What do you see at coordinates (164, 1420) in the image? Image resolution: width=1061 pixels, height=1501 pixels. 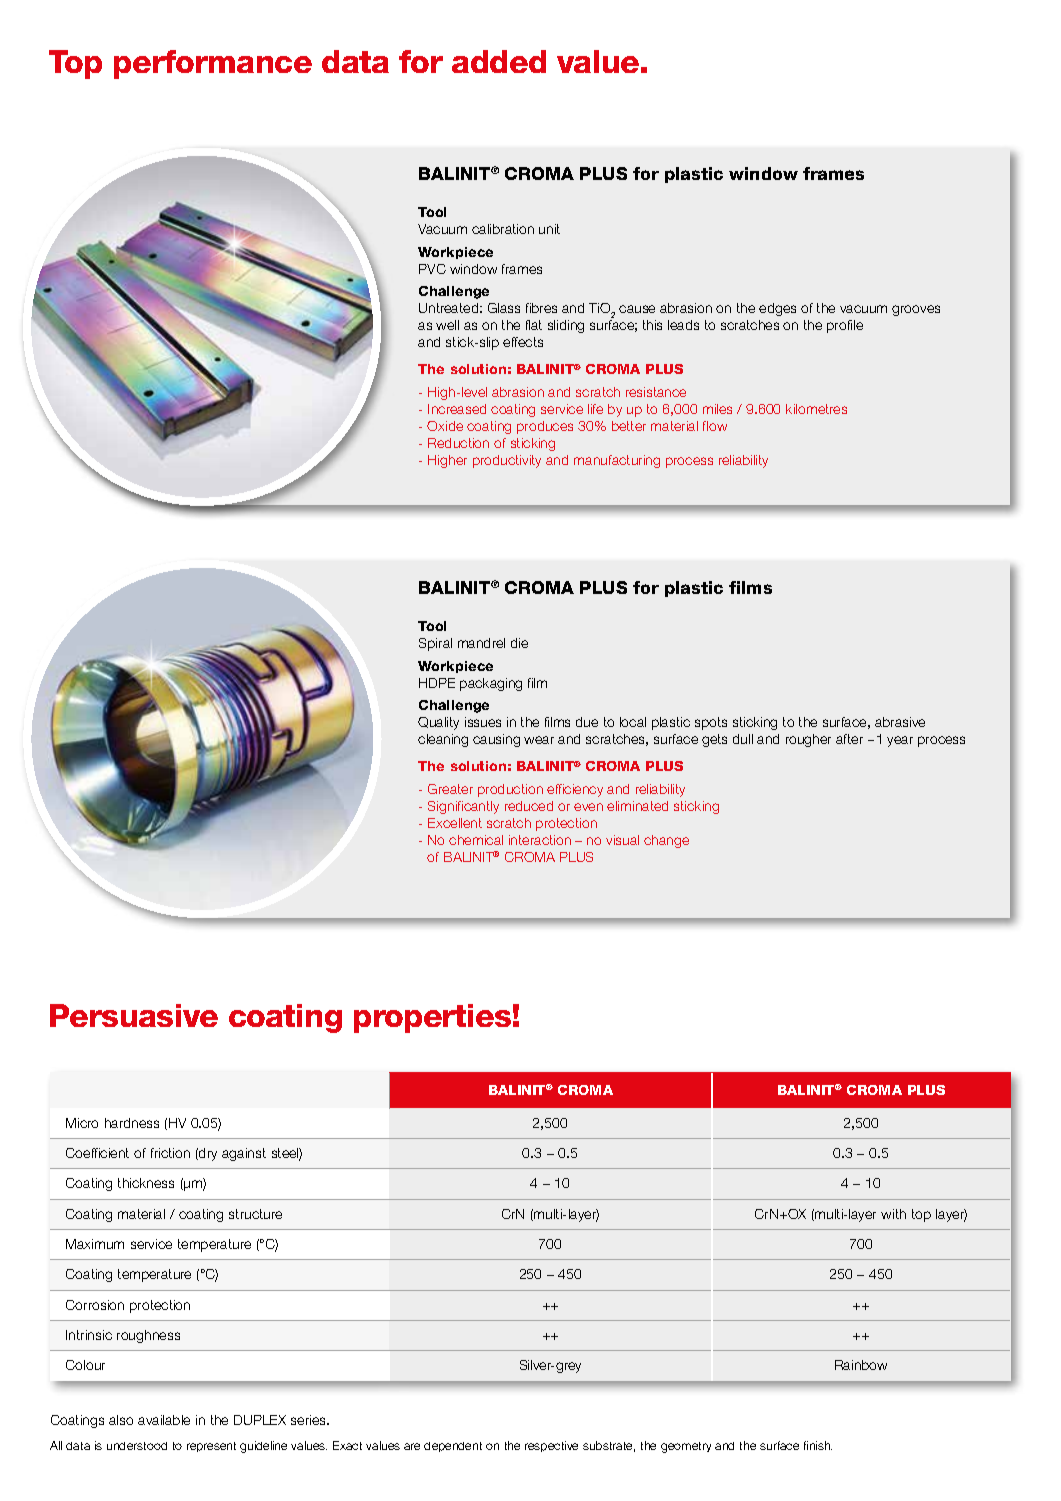 I see `available` at bounding box center [164, 1420].
